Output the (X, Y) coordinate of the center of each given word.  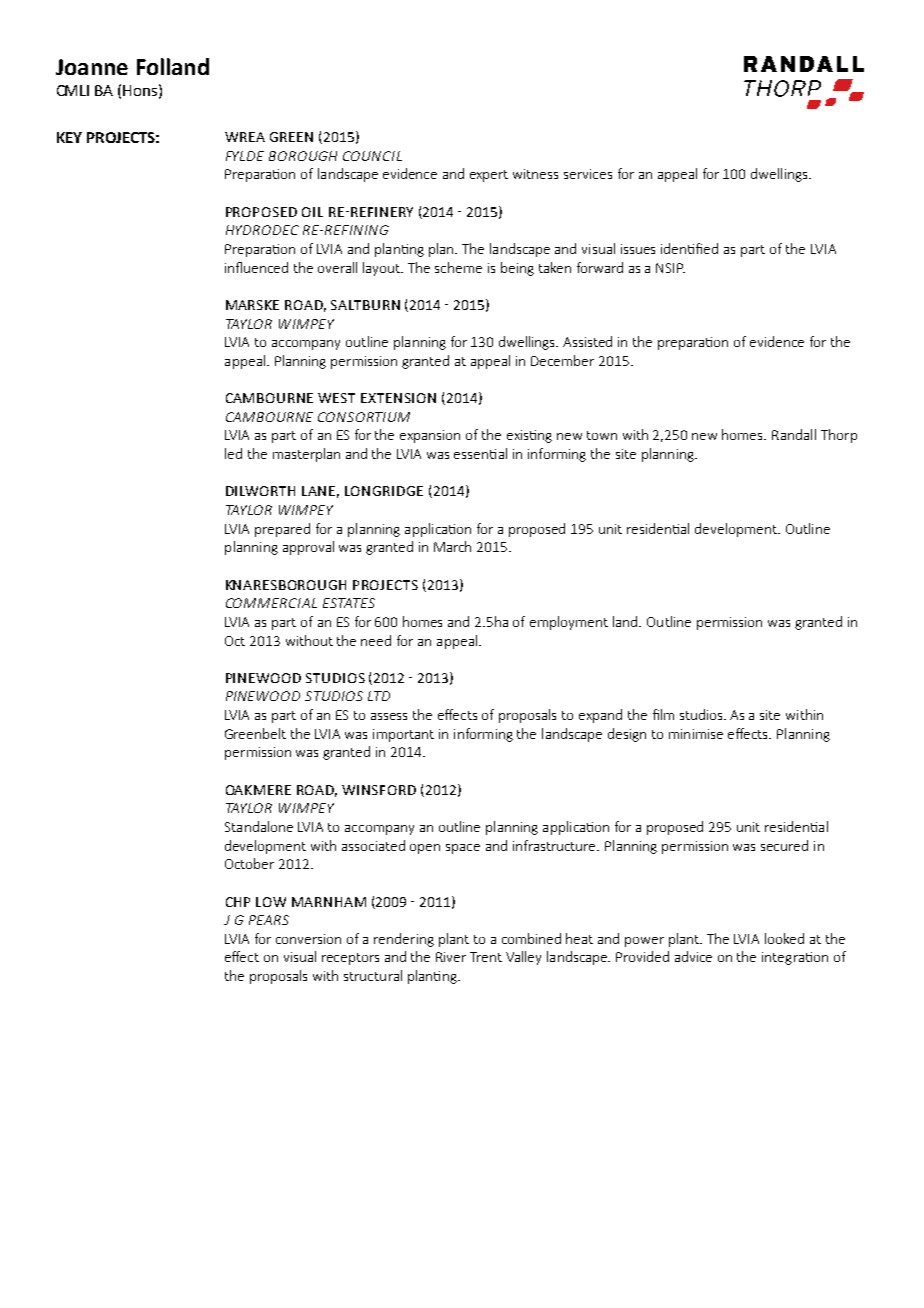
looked (784, 938)
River (451, 957)
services (588, 174)
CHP (238, 902)
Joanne (92, 67)
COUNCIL (372, 156)
